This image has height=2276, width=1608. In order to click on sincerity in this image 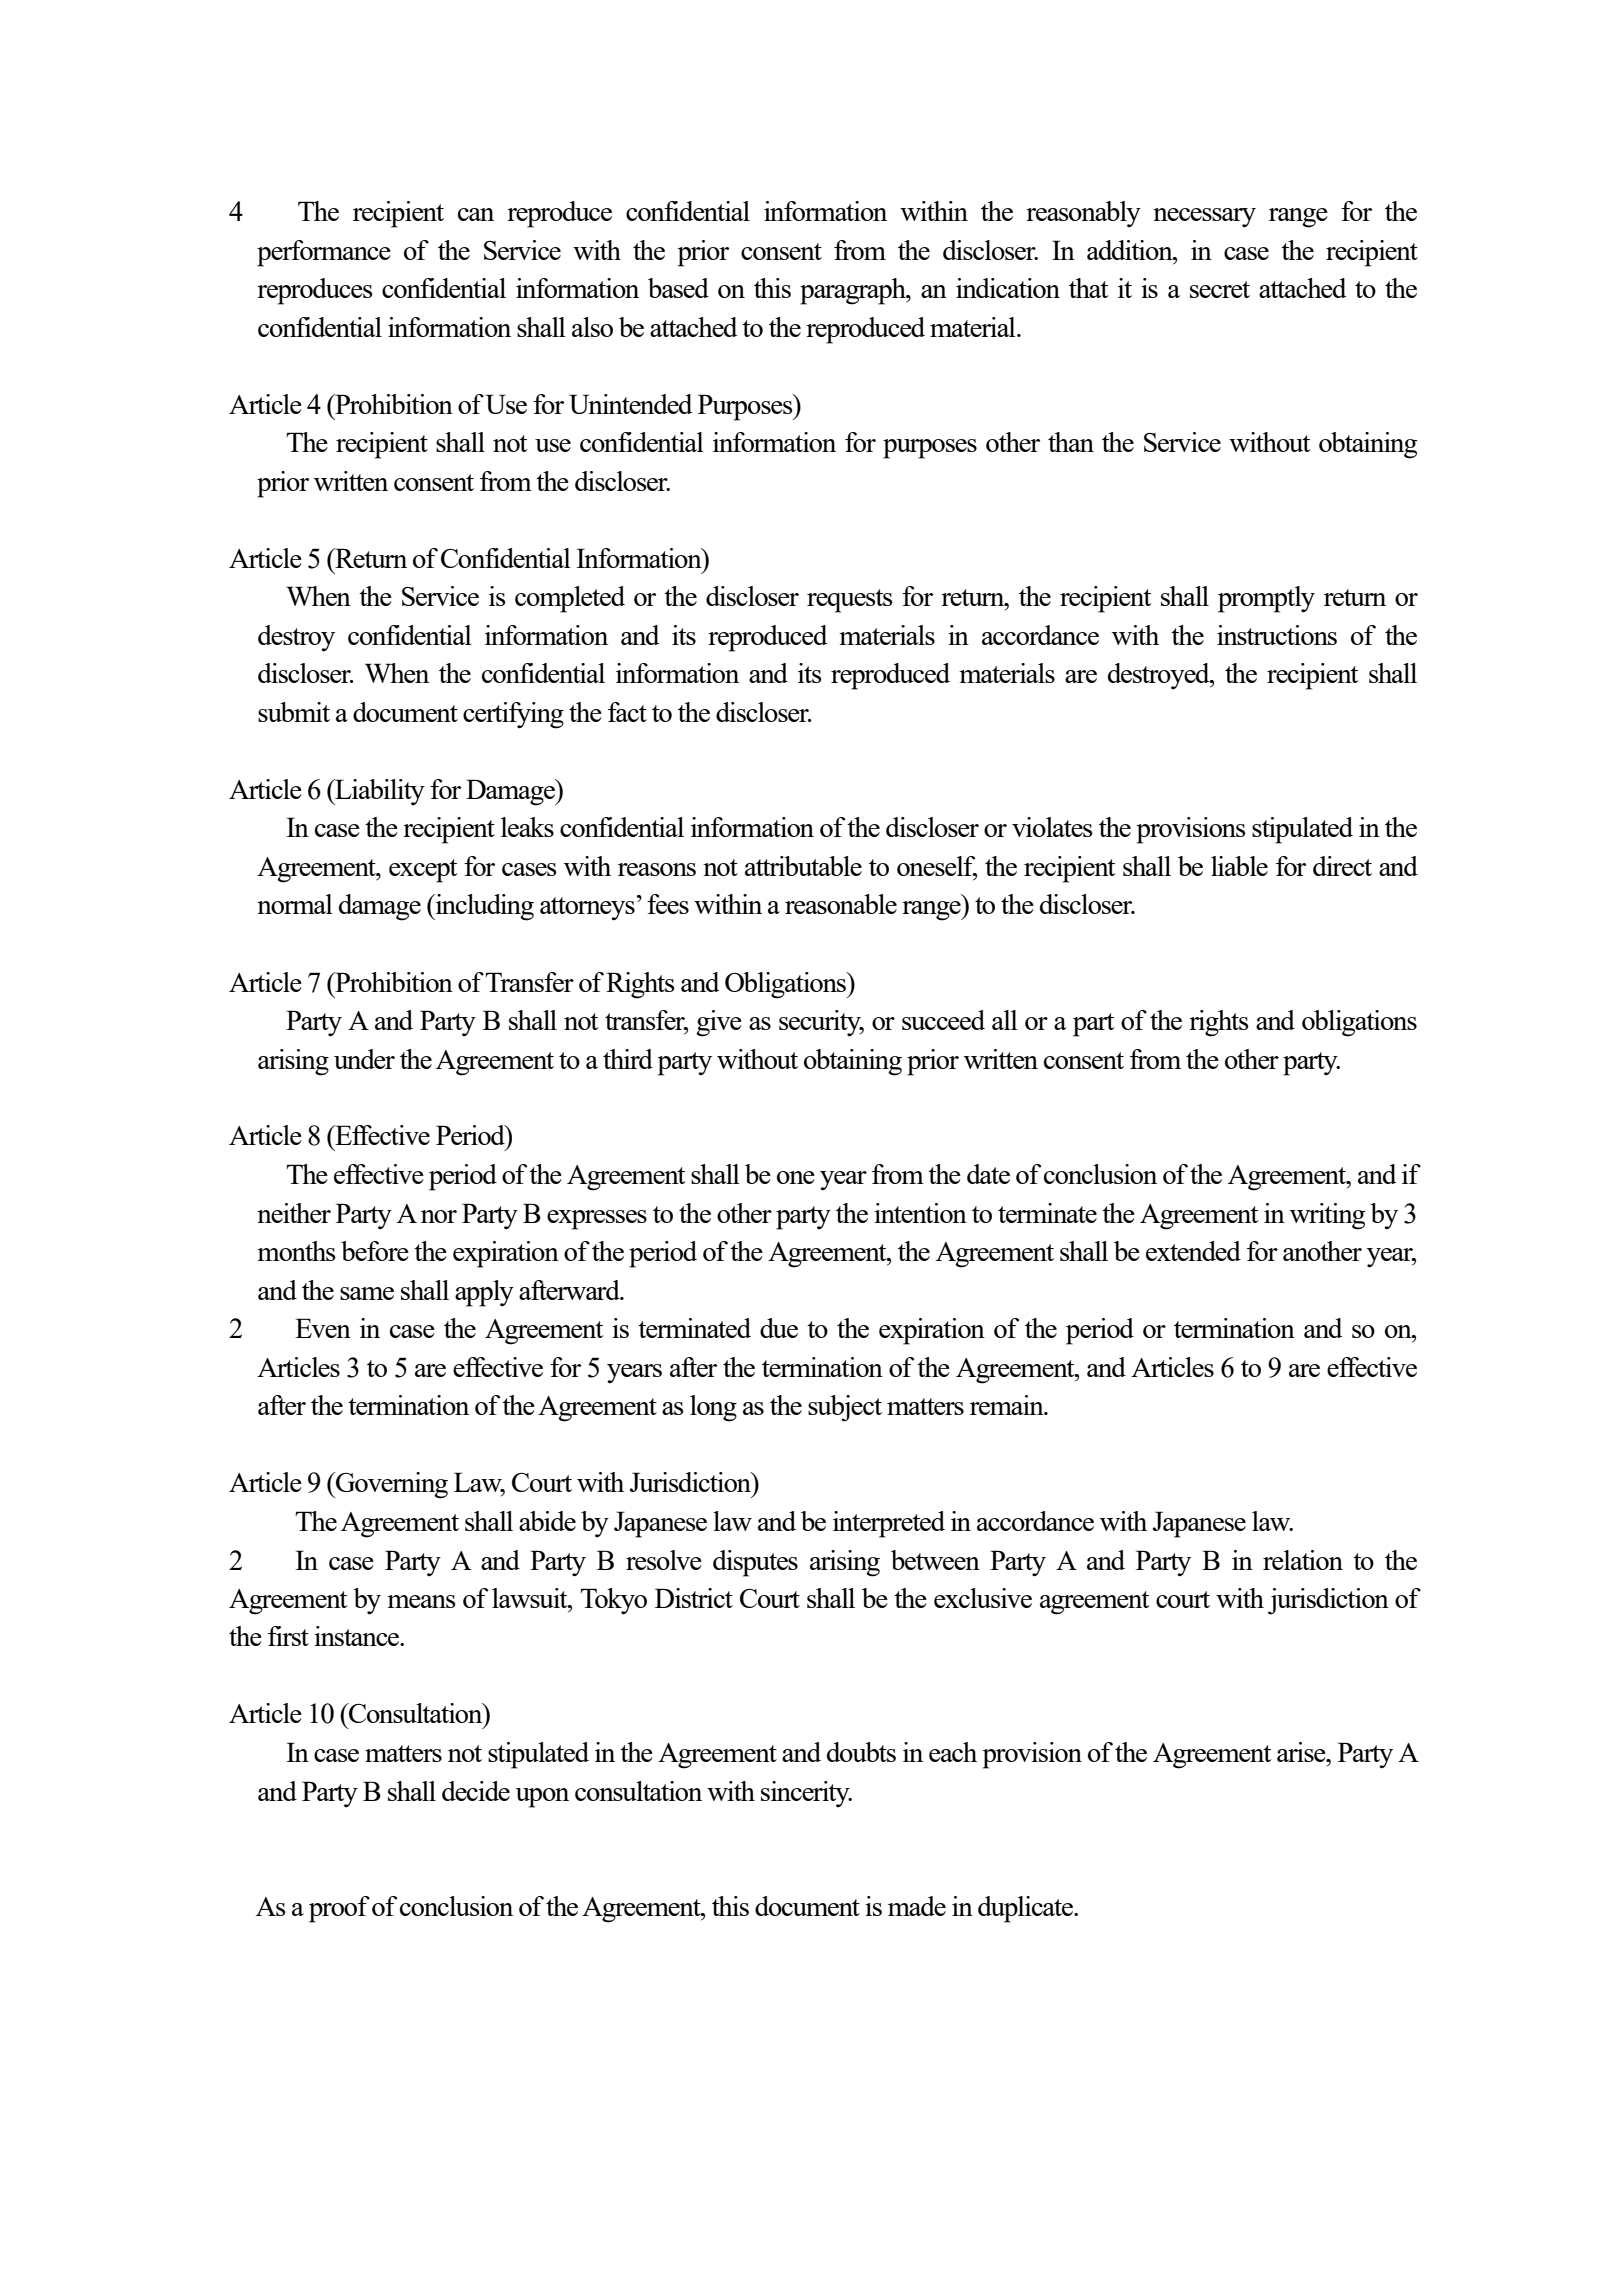, I will do `click(806, 1794)`.
